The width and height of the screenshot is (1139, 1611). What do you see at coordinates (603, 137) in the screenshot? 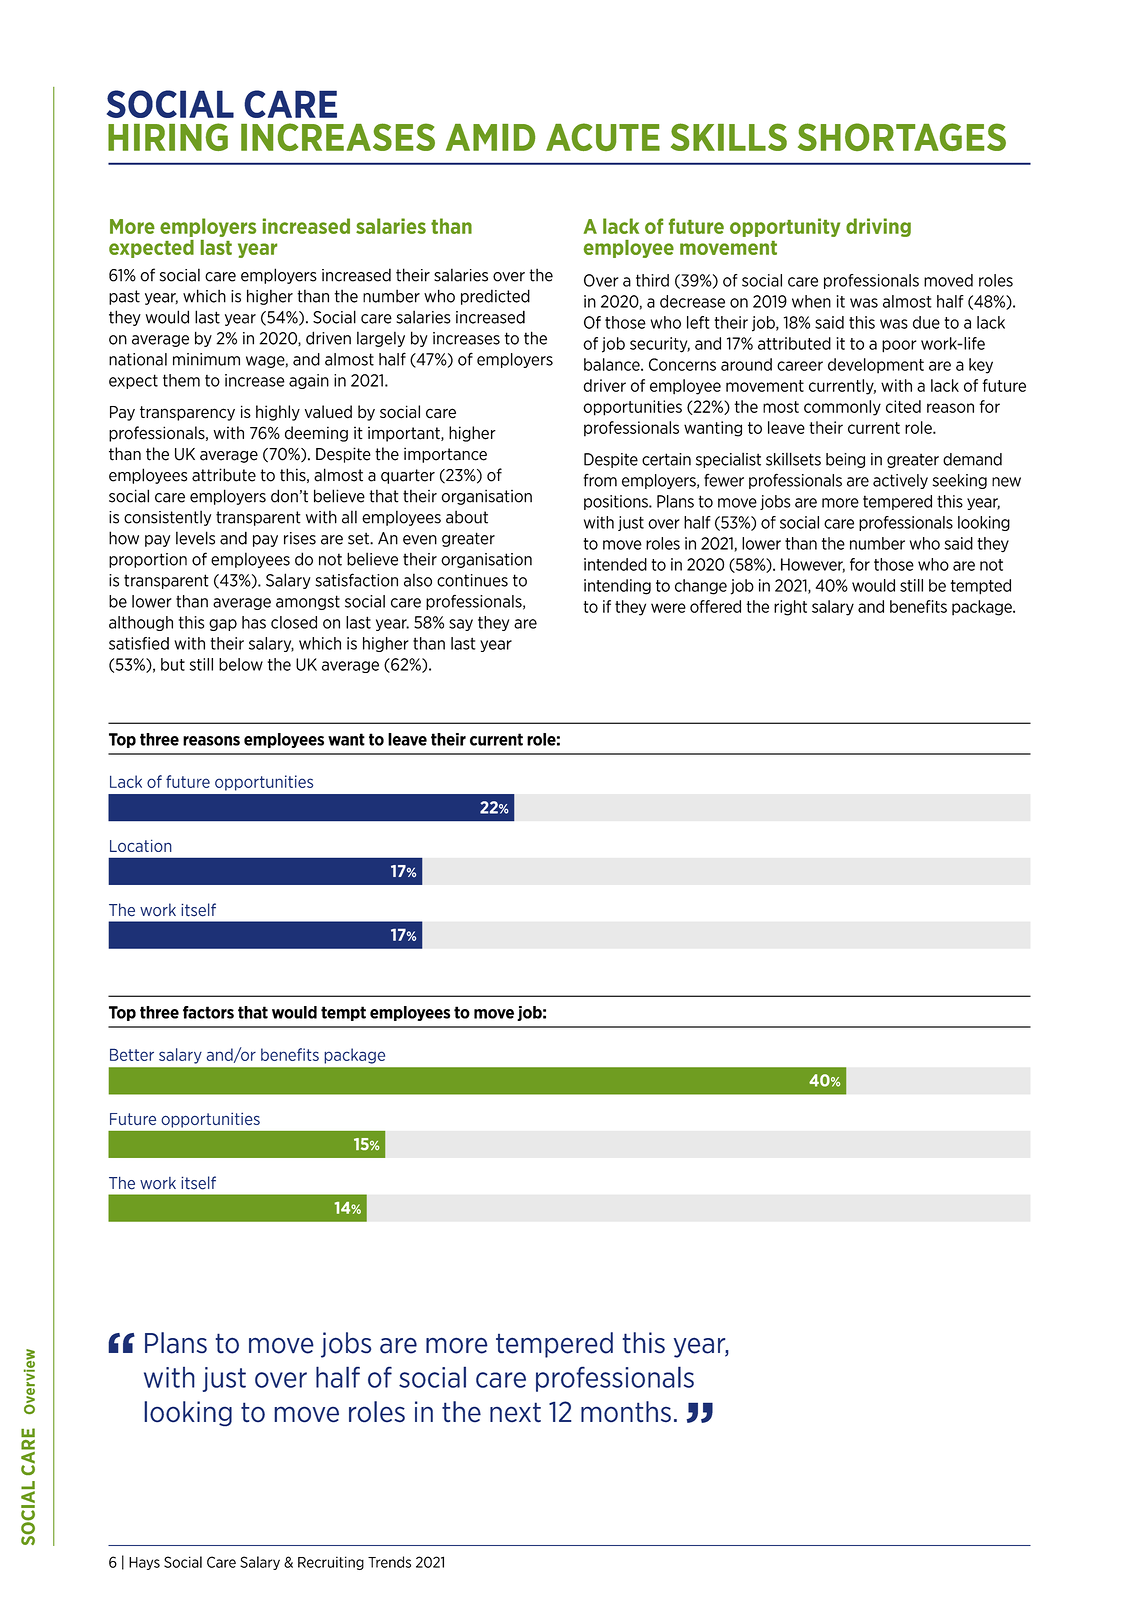
I see `ACUTE` at bounding box center [603, 137].
